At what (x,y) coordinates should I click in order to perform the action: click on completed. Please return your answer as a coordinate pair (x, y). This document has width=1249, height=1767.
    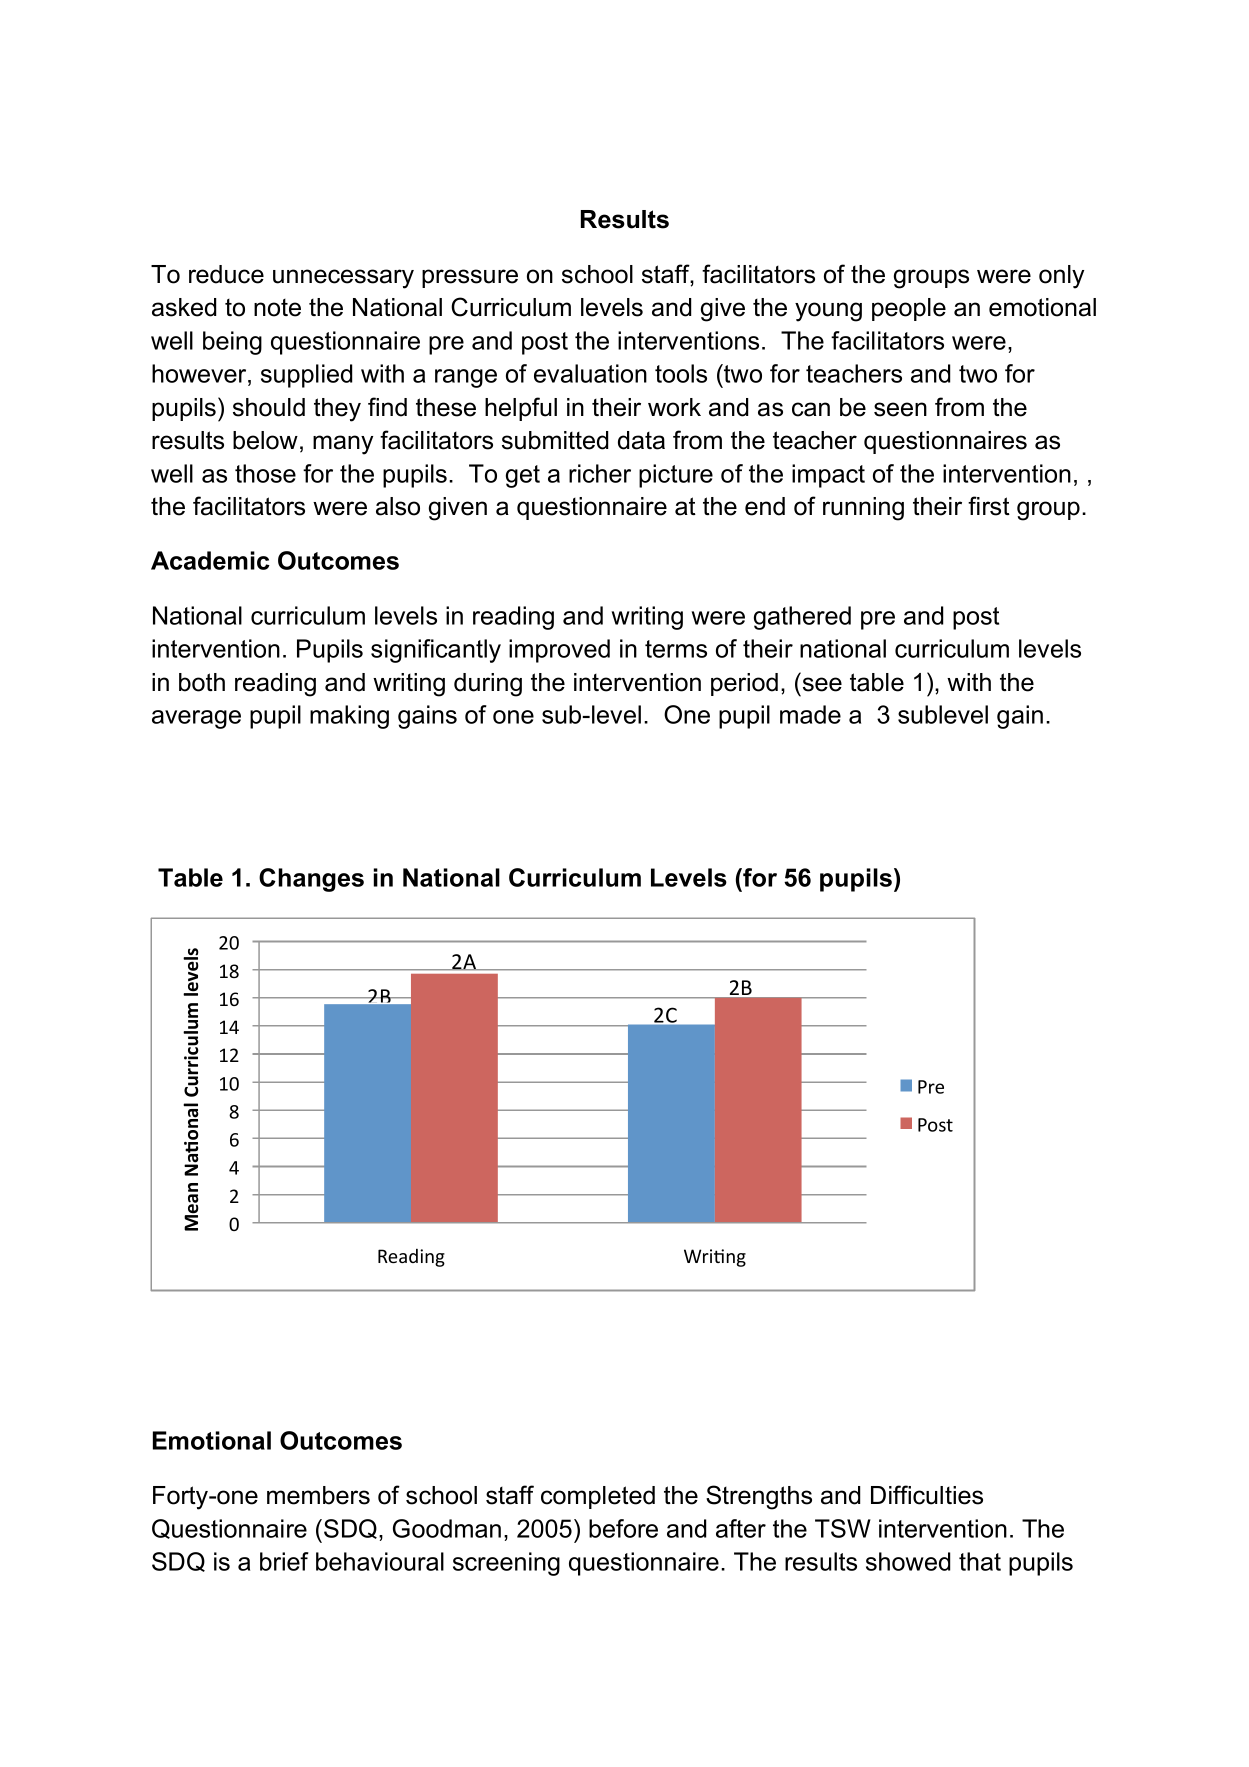
    Looking at the image, I should click on (598, 1497).
